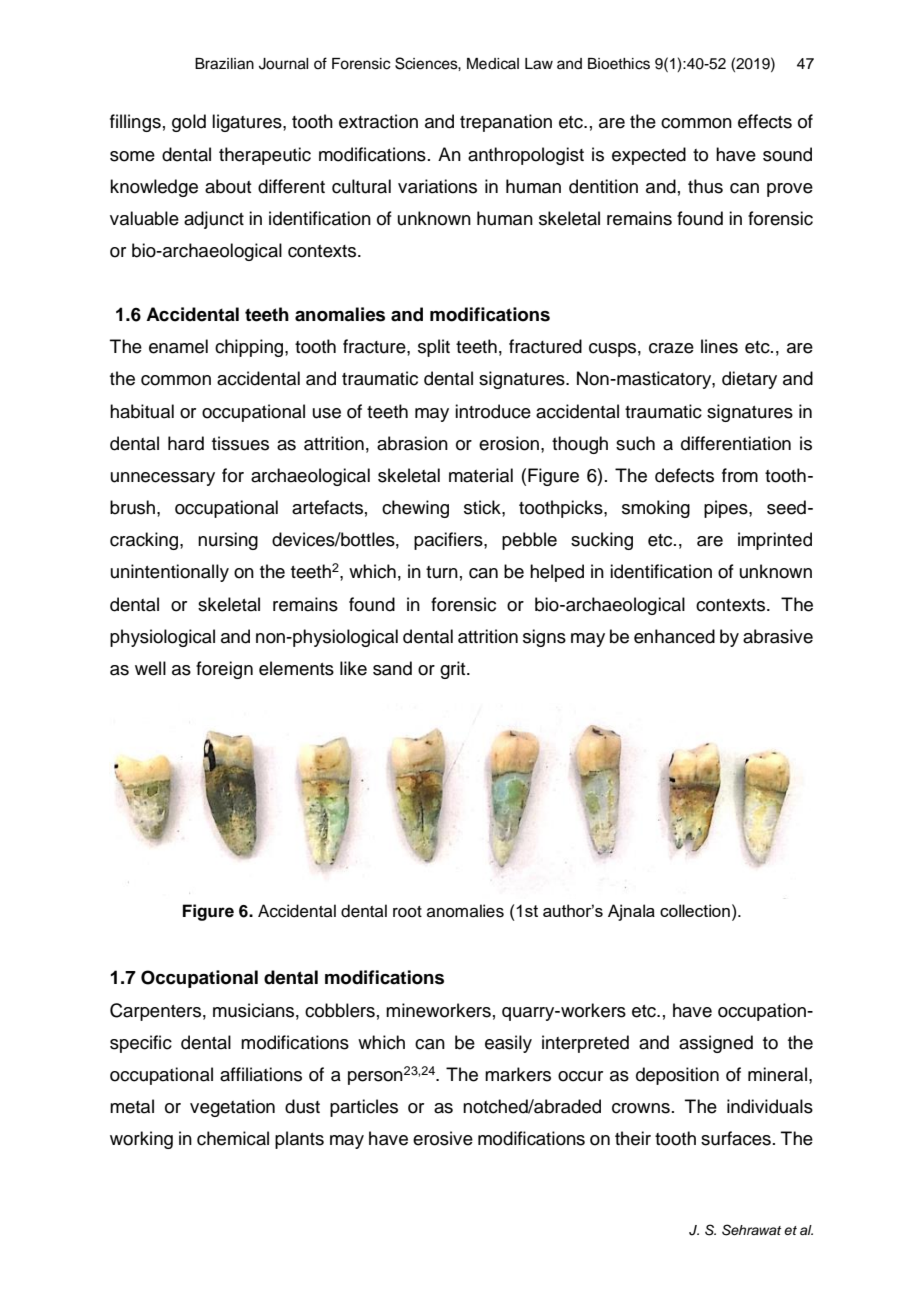  Describe the element at coordinates (493, 64) in the screenshot. I see `Medical` at that location.
